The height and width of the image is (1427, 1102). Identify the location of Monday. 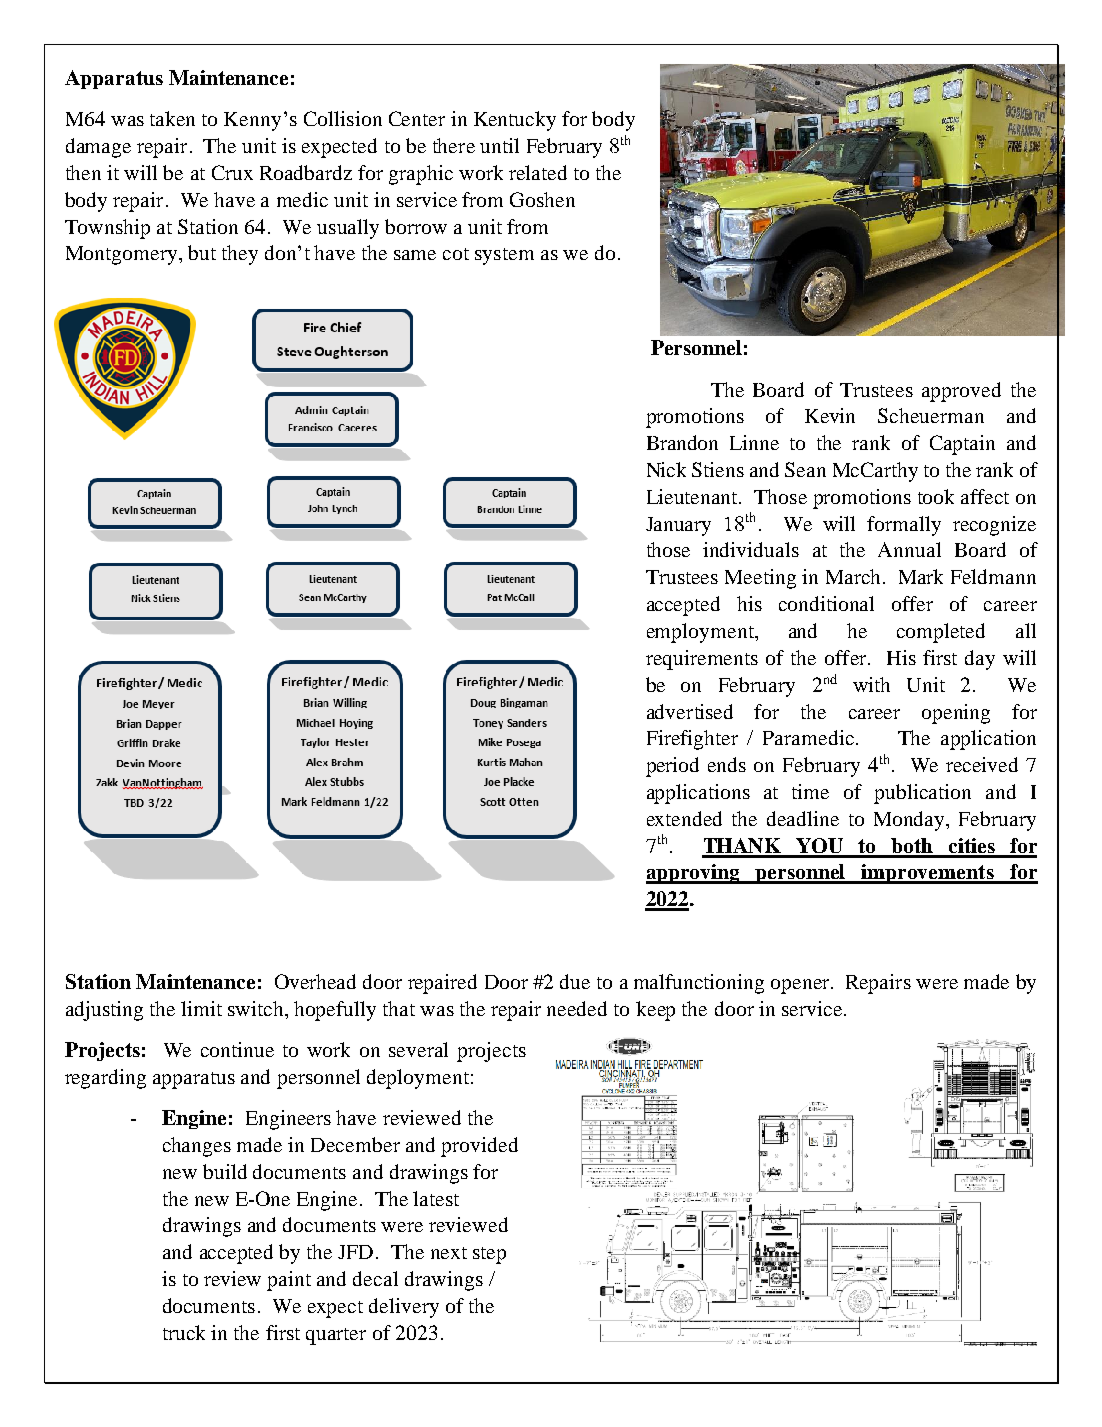
(910, 821).
